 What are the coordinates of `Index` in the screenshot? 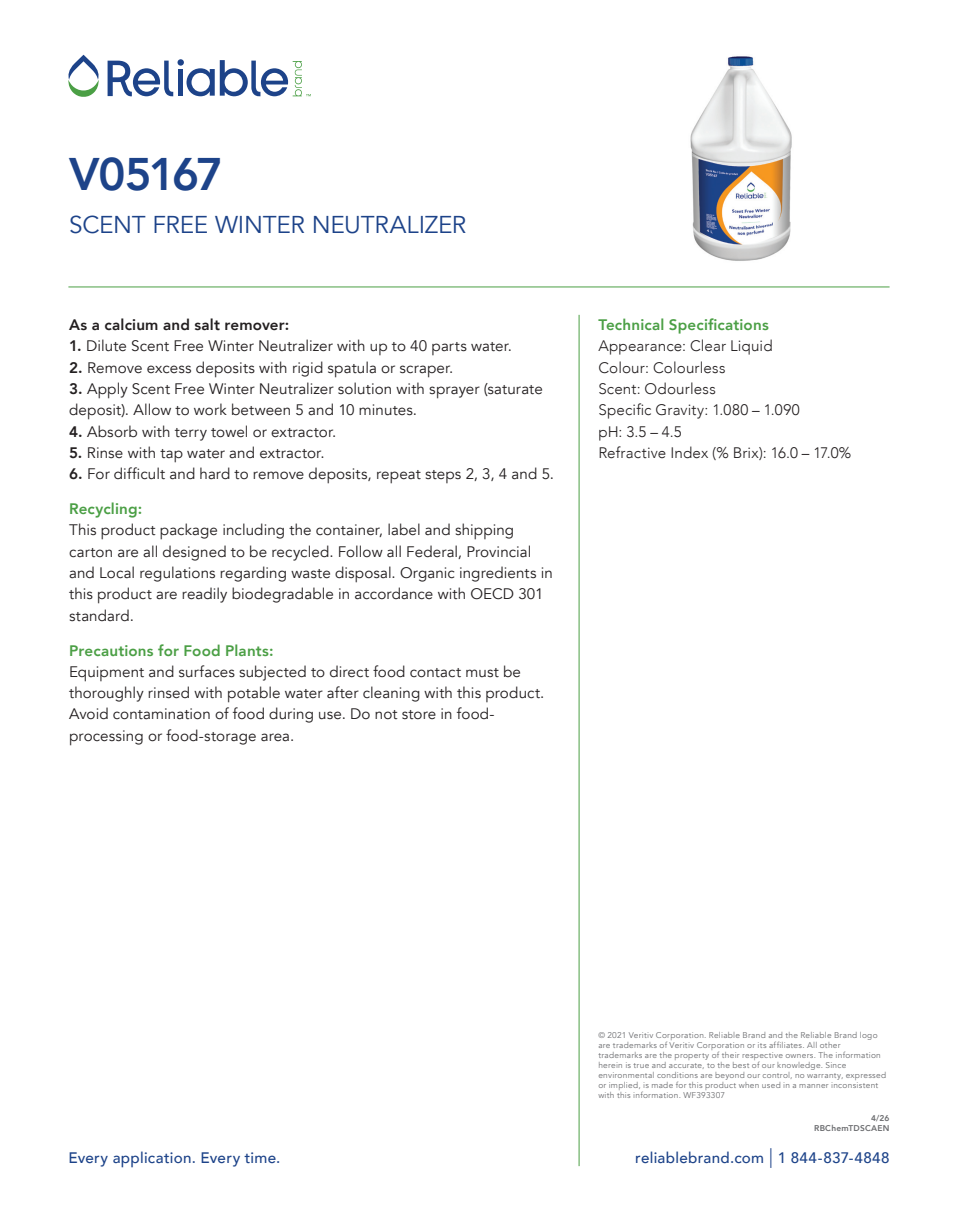 It's located at (689, 452).
